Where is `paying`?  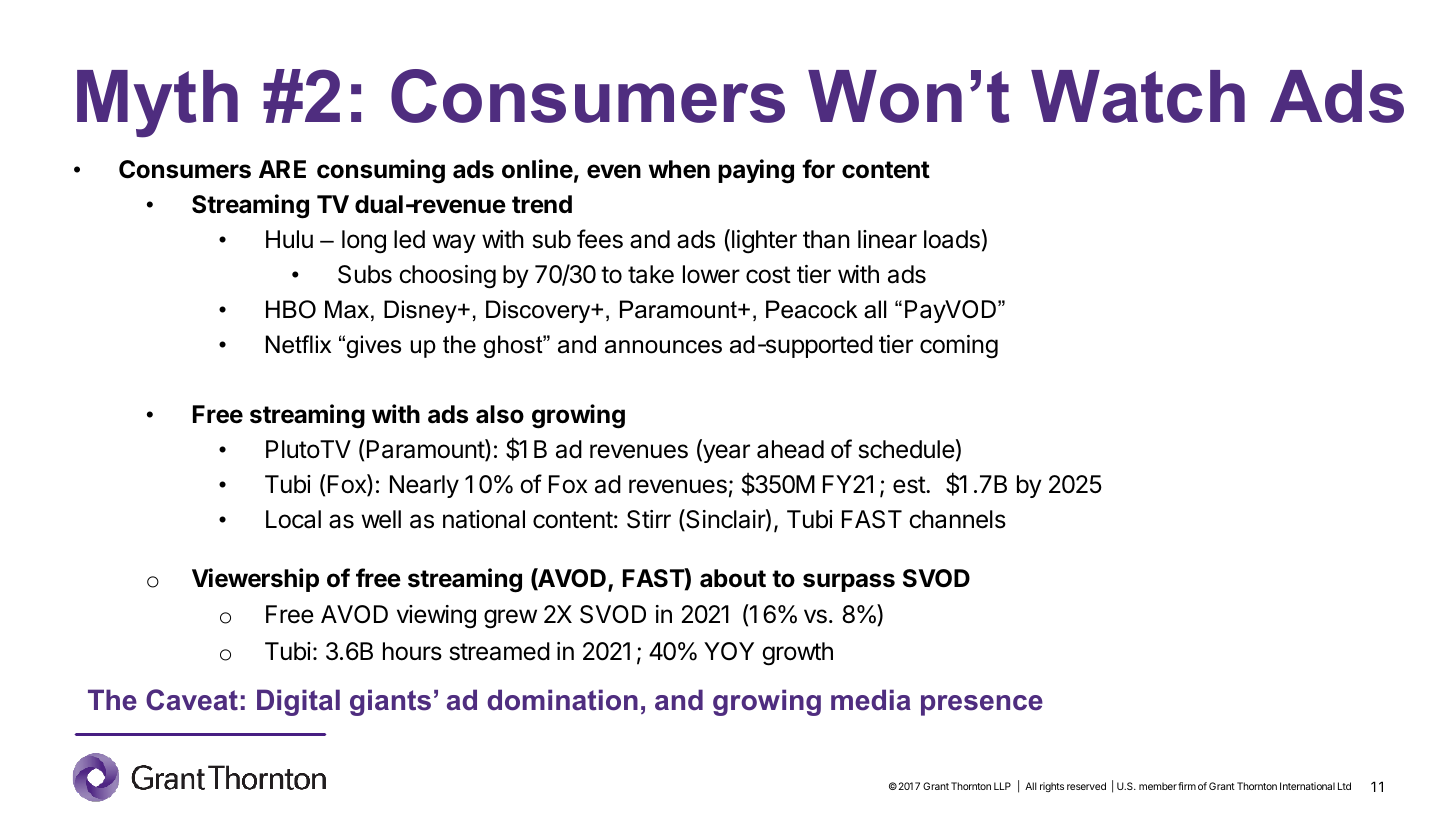
paying is located at coordinates (756, 171).
